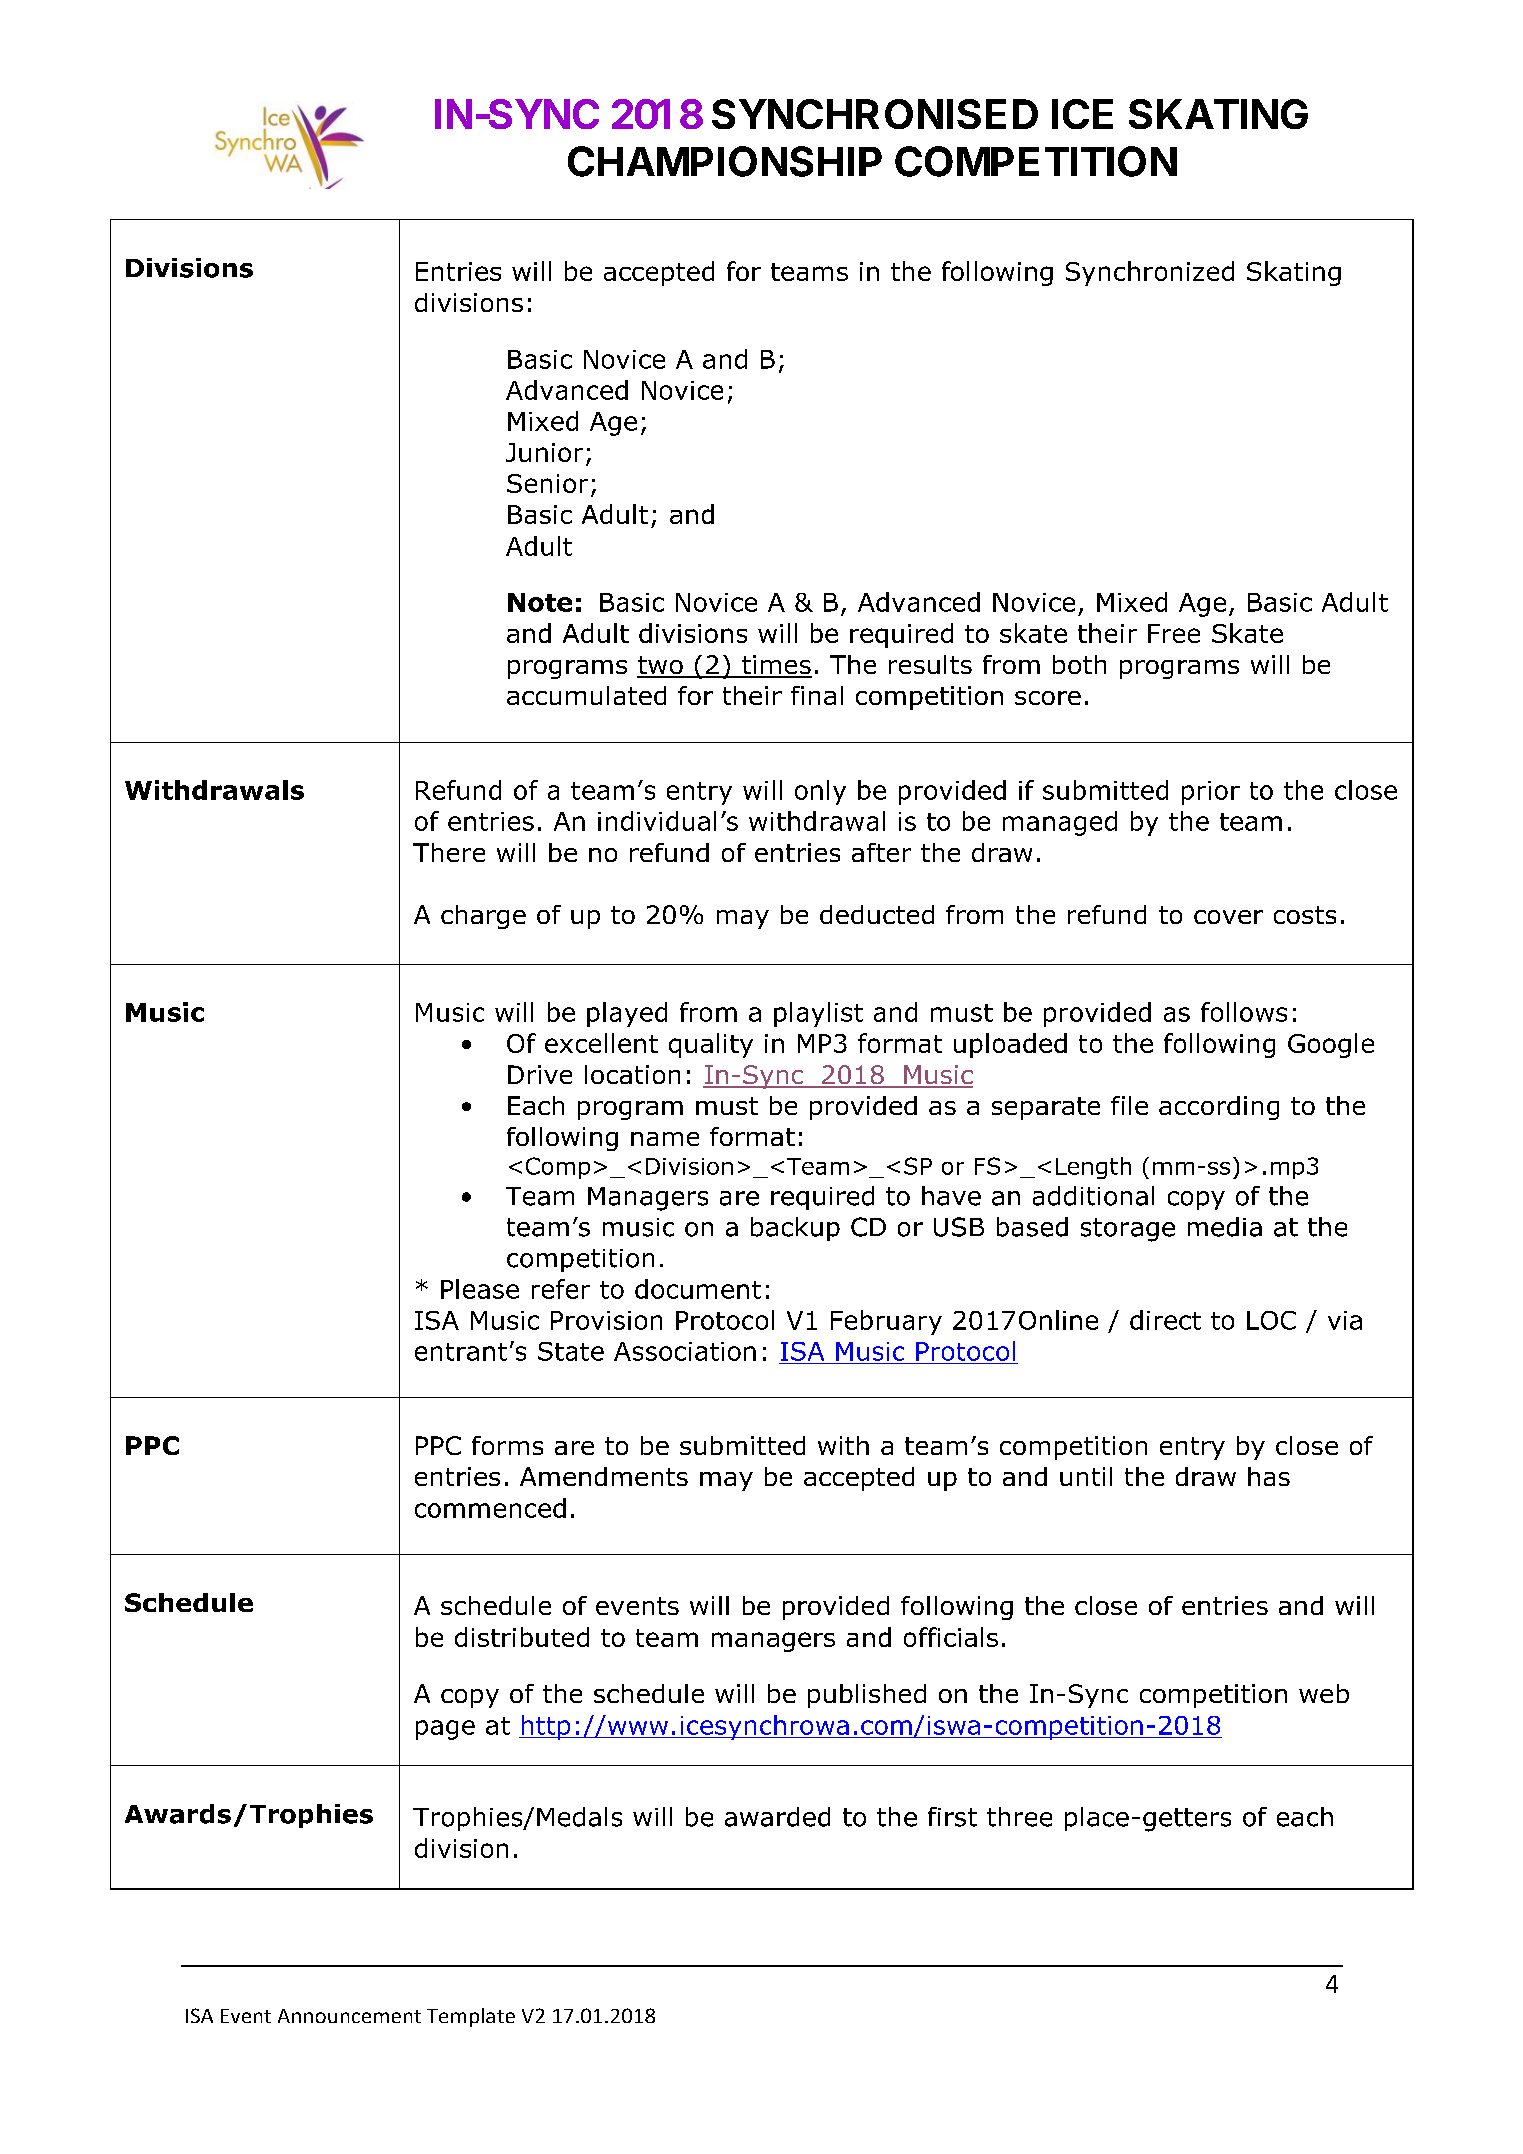 This screenshot has height=2154, width=1523. Describe the element at coordinates (483, 917) in the screenshot. I see `charge` at that location.
